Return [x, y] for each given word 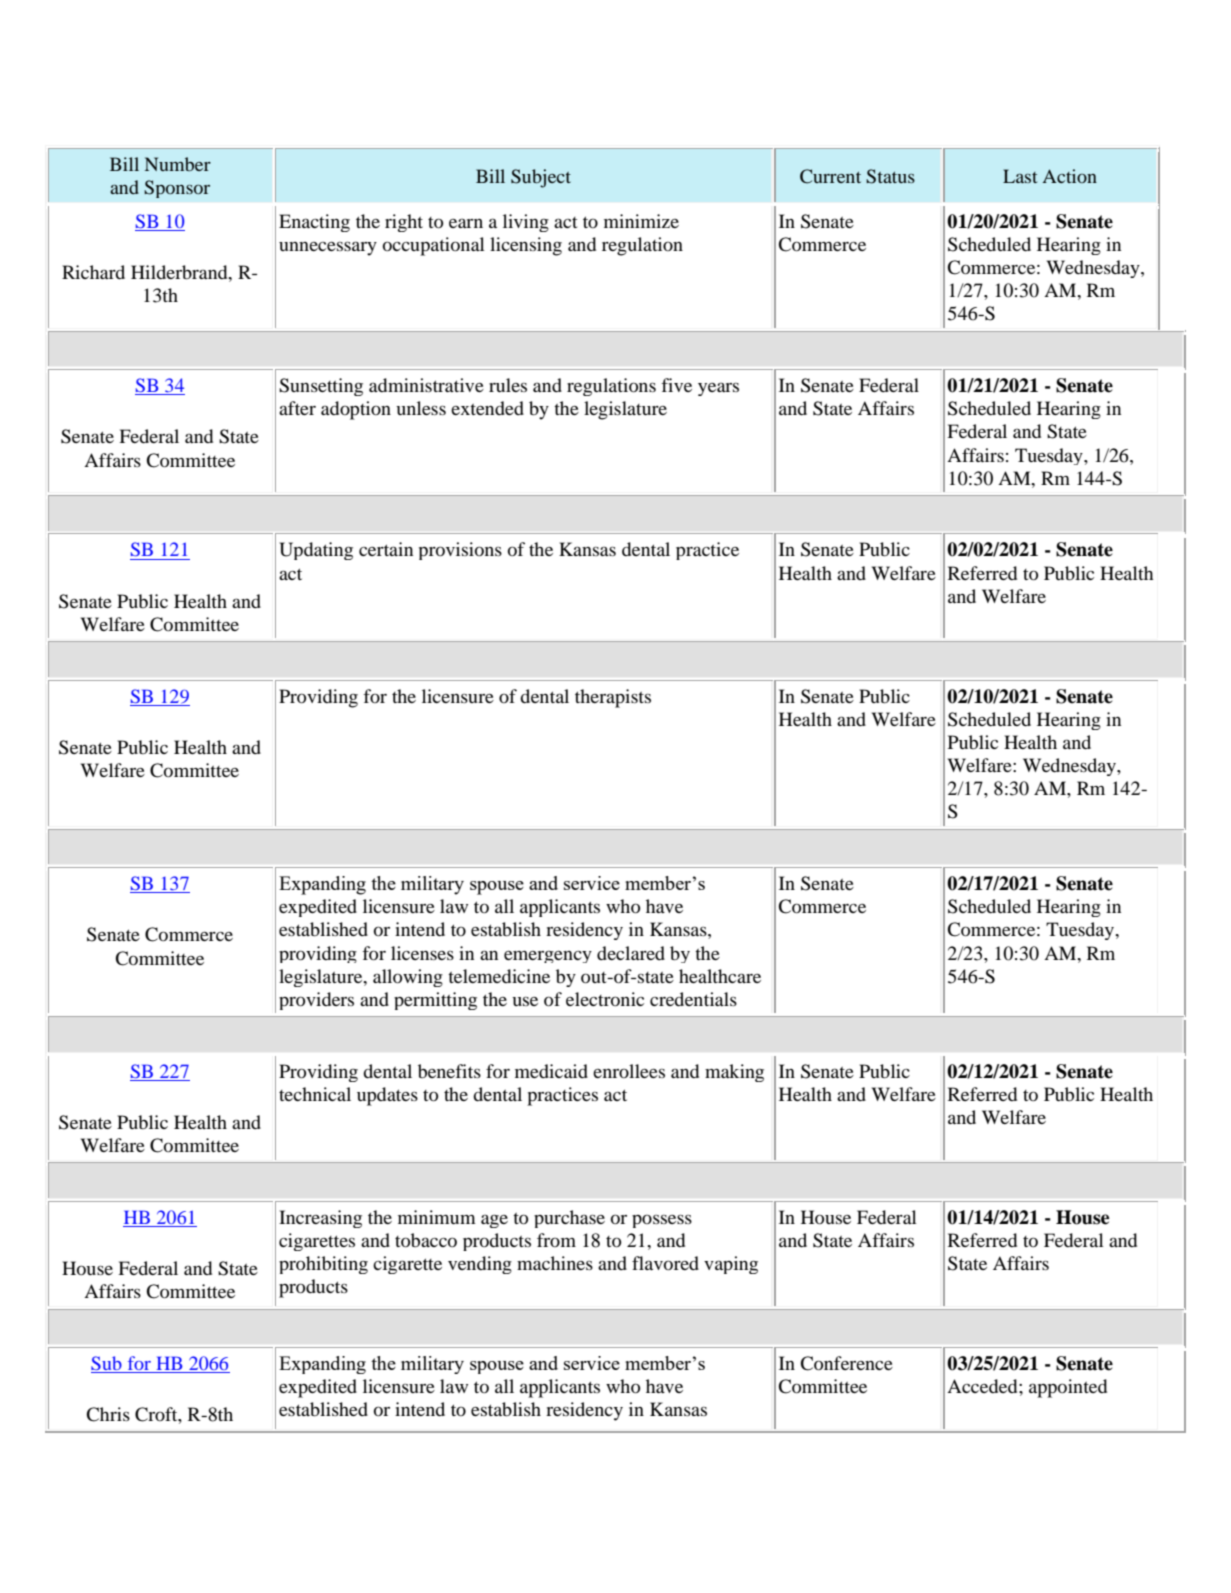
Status [890, 176]
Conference [846, 1363]
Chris [108, 1414]
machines [555, 1263]
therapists [613, 698]
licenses [422, 953]
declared [631, 953]
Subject [541, 178]
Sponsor [177, 189]
